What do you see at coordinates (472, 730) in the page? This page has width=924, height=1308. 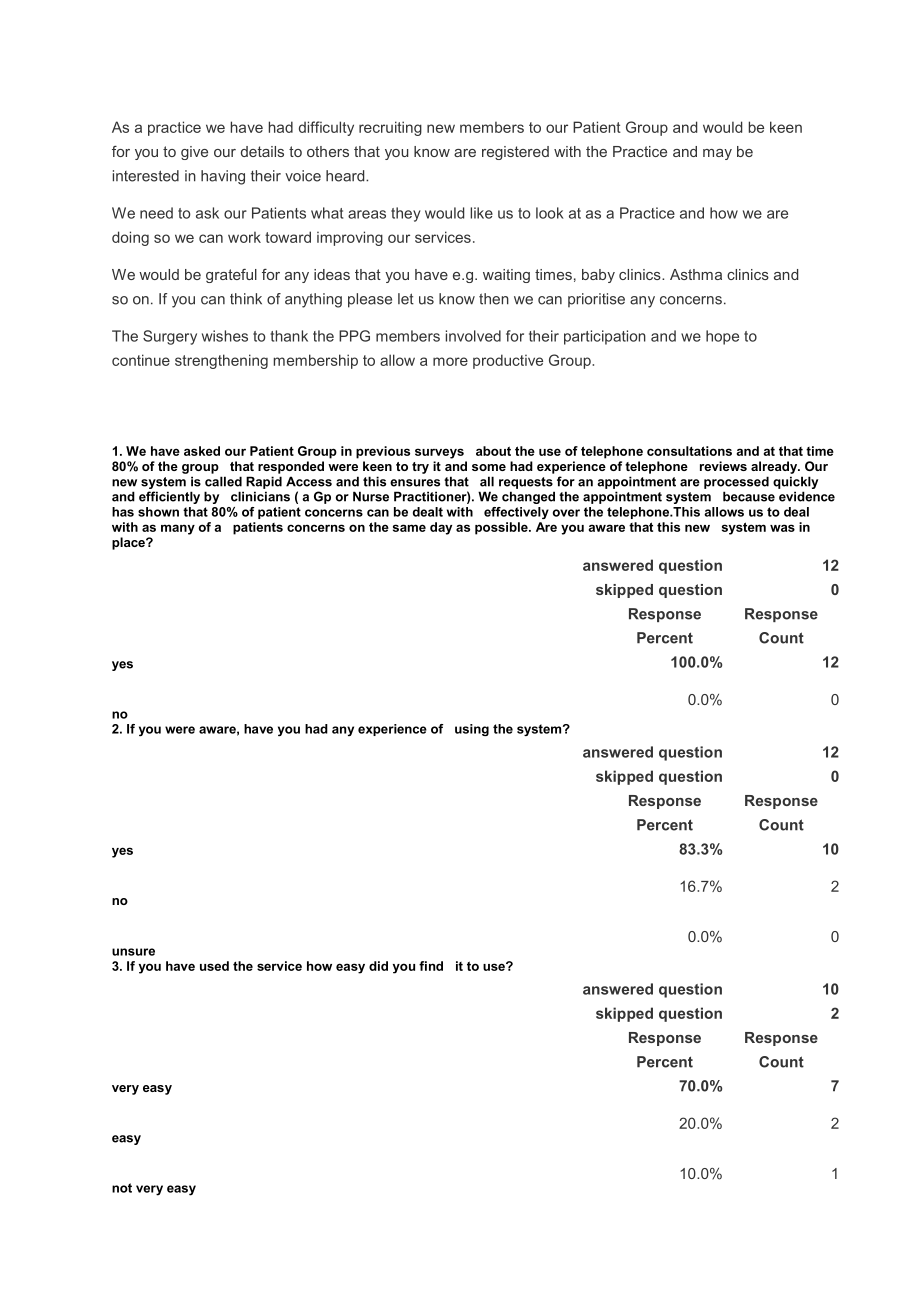 I see `using` at bounding box center [472, 730].
